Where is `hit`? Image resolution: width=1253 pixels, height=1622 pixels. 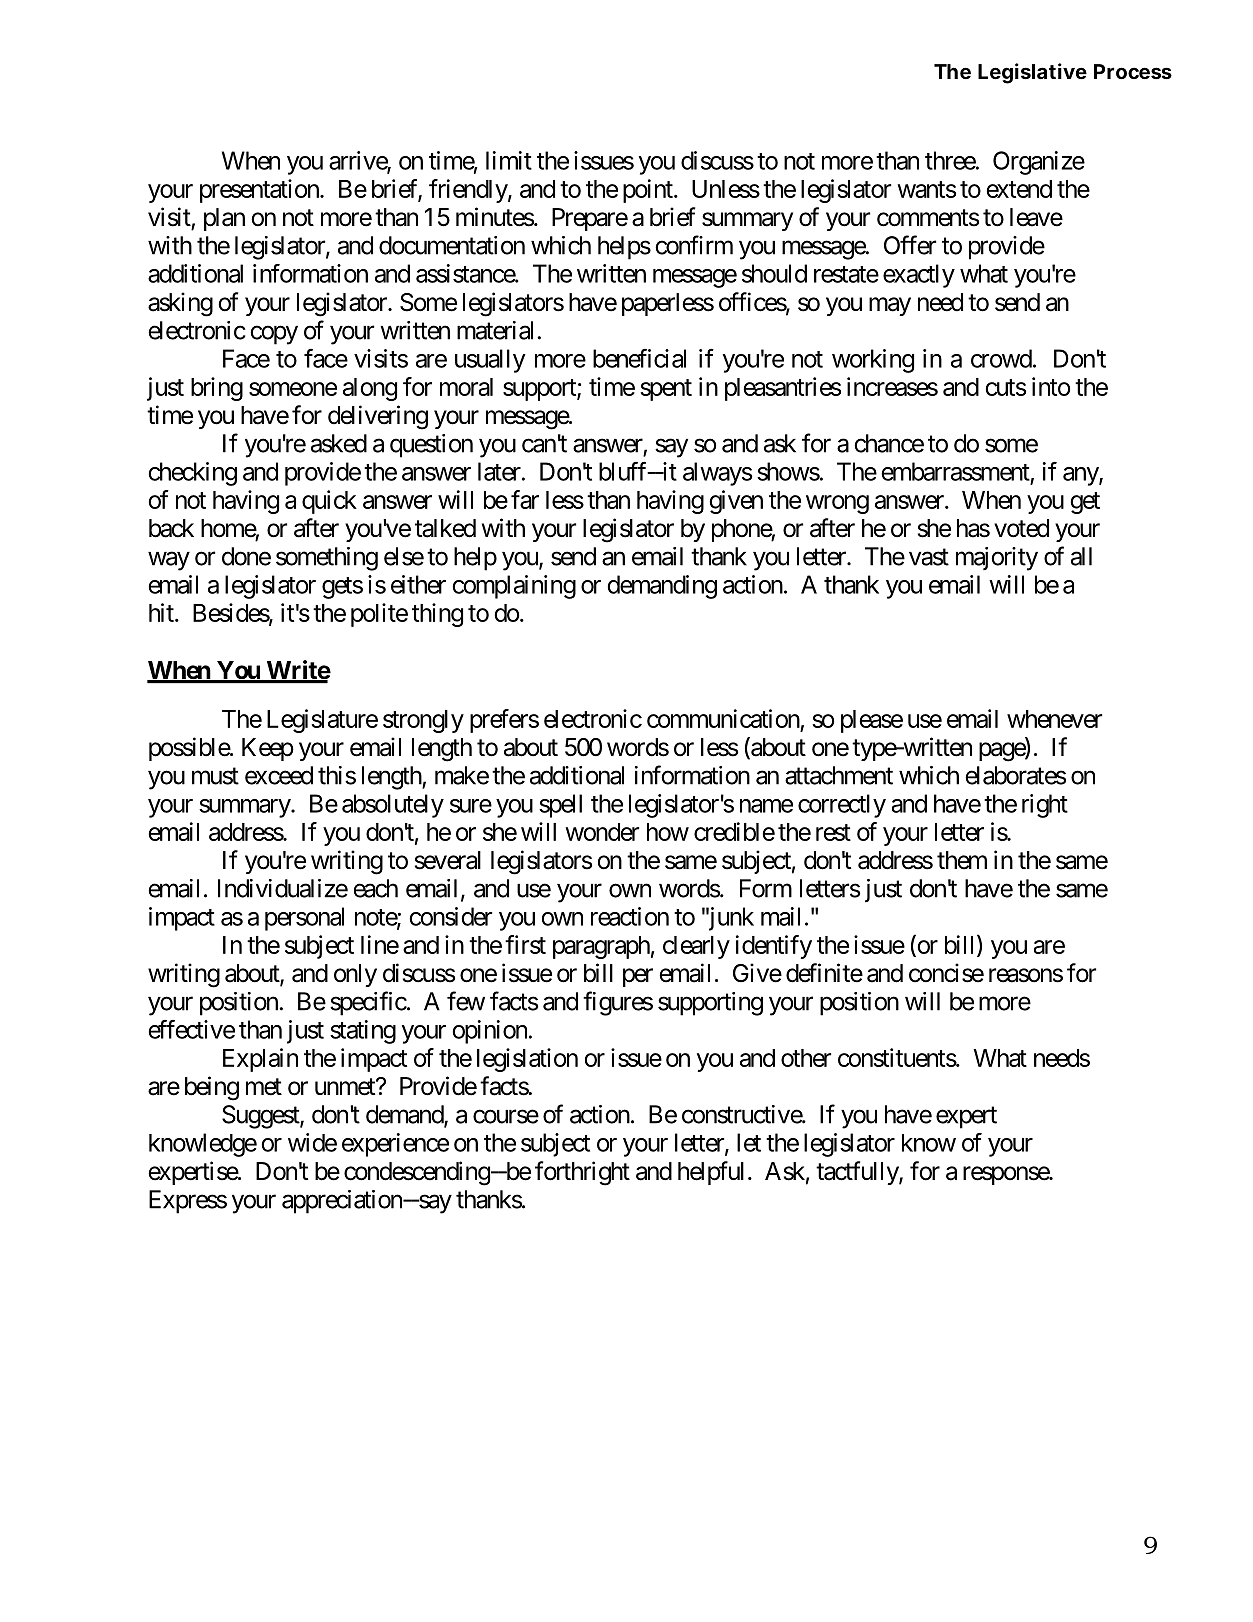 hit is located at coordinates (162, 612).
